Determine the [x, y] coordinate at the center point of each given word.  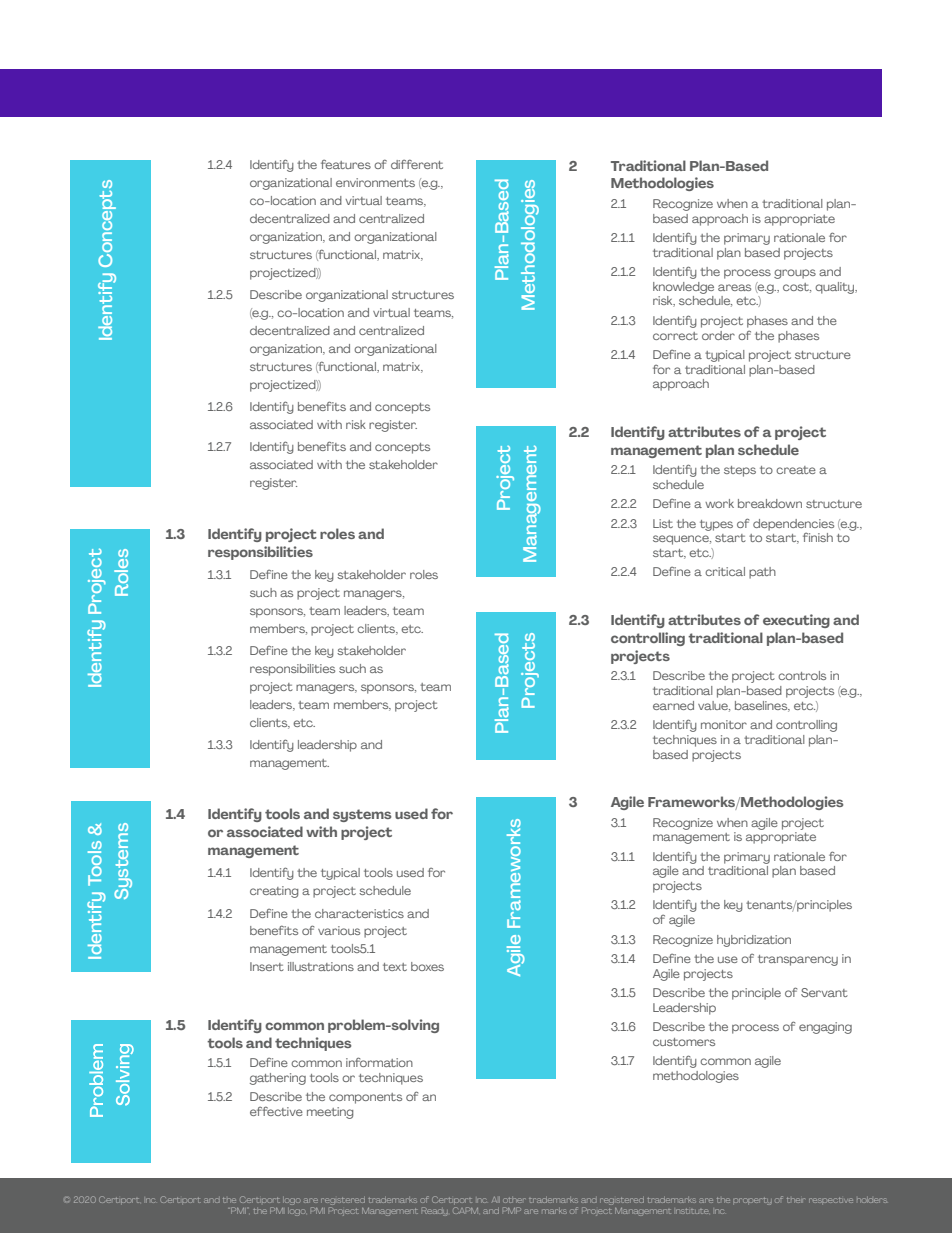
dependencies [793, 525]
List [663, 523]
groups [795, 274]
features [346, 164]
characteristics [359, 913]
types [716, 525]
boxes [427, 966]
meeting [330, 1113]
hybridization [754, 941]
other [514, 1200]
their [796, 1200]
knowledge [683, 288]
